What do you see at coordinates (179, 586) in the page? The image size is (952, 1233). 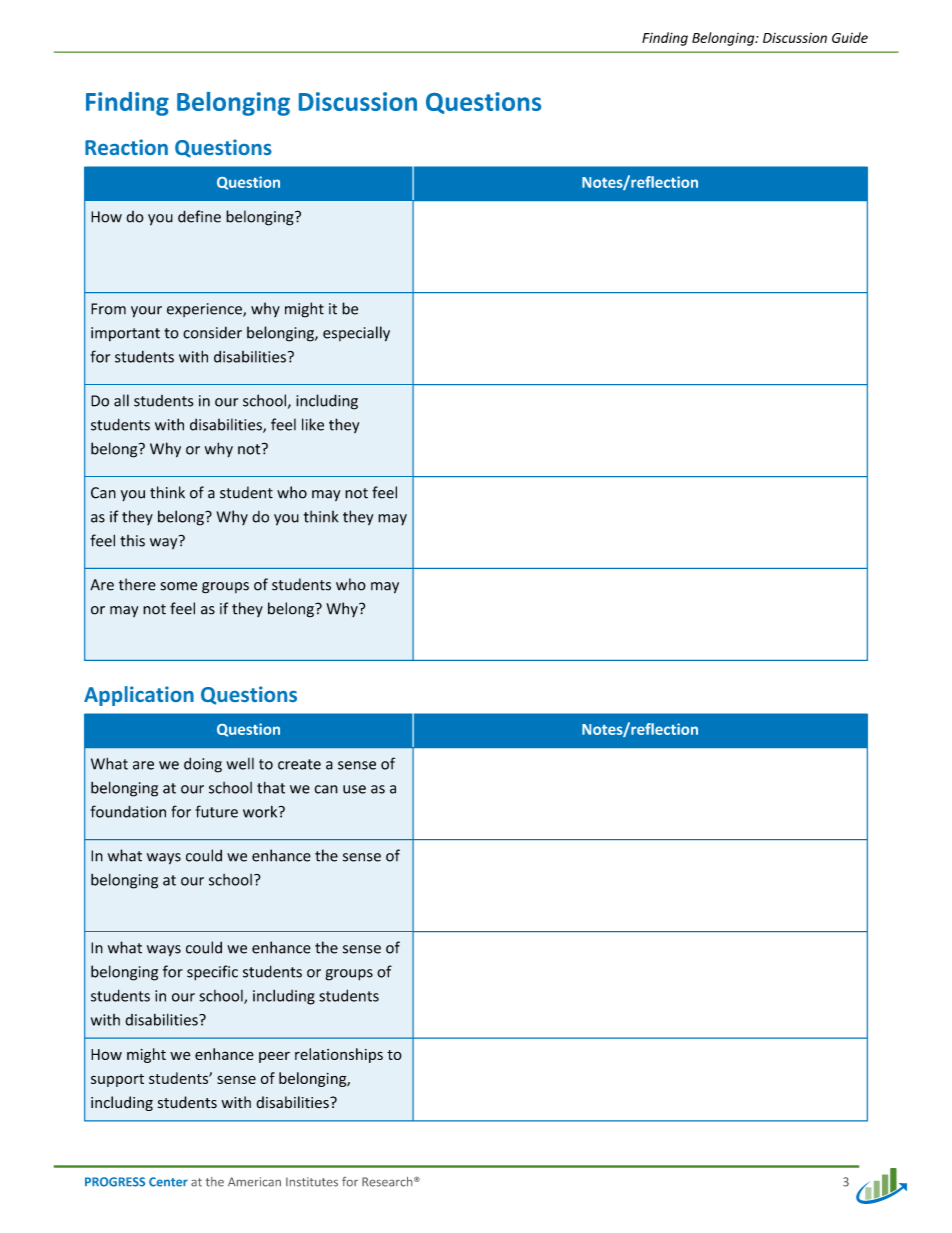 I see `some` at bounding box center [179, 586].
